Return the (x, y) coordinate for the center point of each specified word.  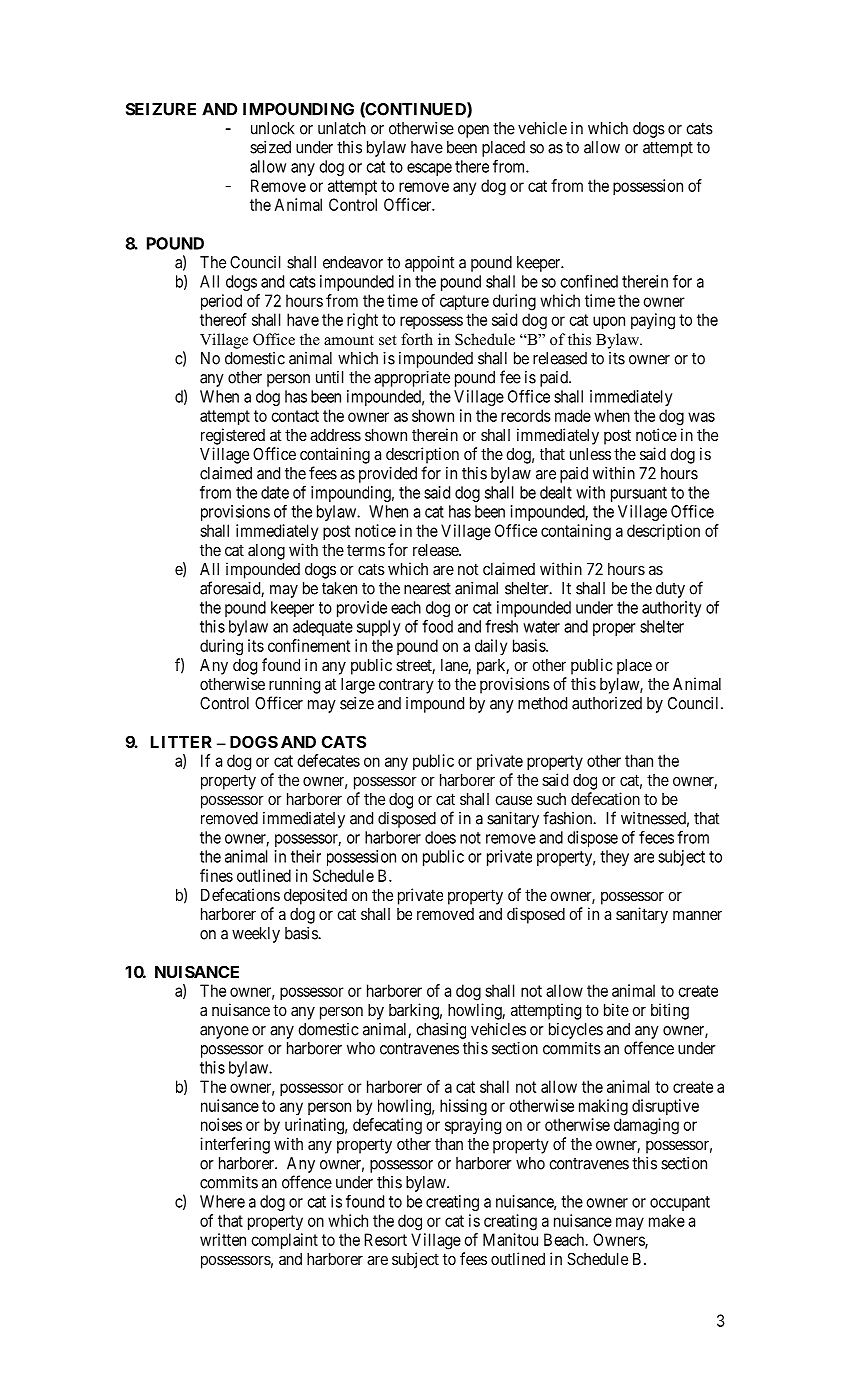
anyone (224, 1032)
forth (417, 339)
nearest (427, 589)
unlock (272, 128)
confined (589, 281)
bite (616, 1009)
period (221, 302)
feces (656, 837)
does (440, 837)
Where (222, 1201)
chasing (441, 1031)
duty (670, 590)
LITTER (181, 742)
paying (653, 321)
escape (429, 169)
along (266, 552)
